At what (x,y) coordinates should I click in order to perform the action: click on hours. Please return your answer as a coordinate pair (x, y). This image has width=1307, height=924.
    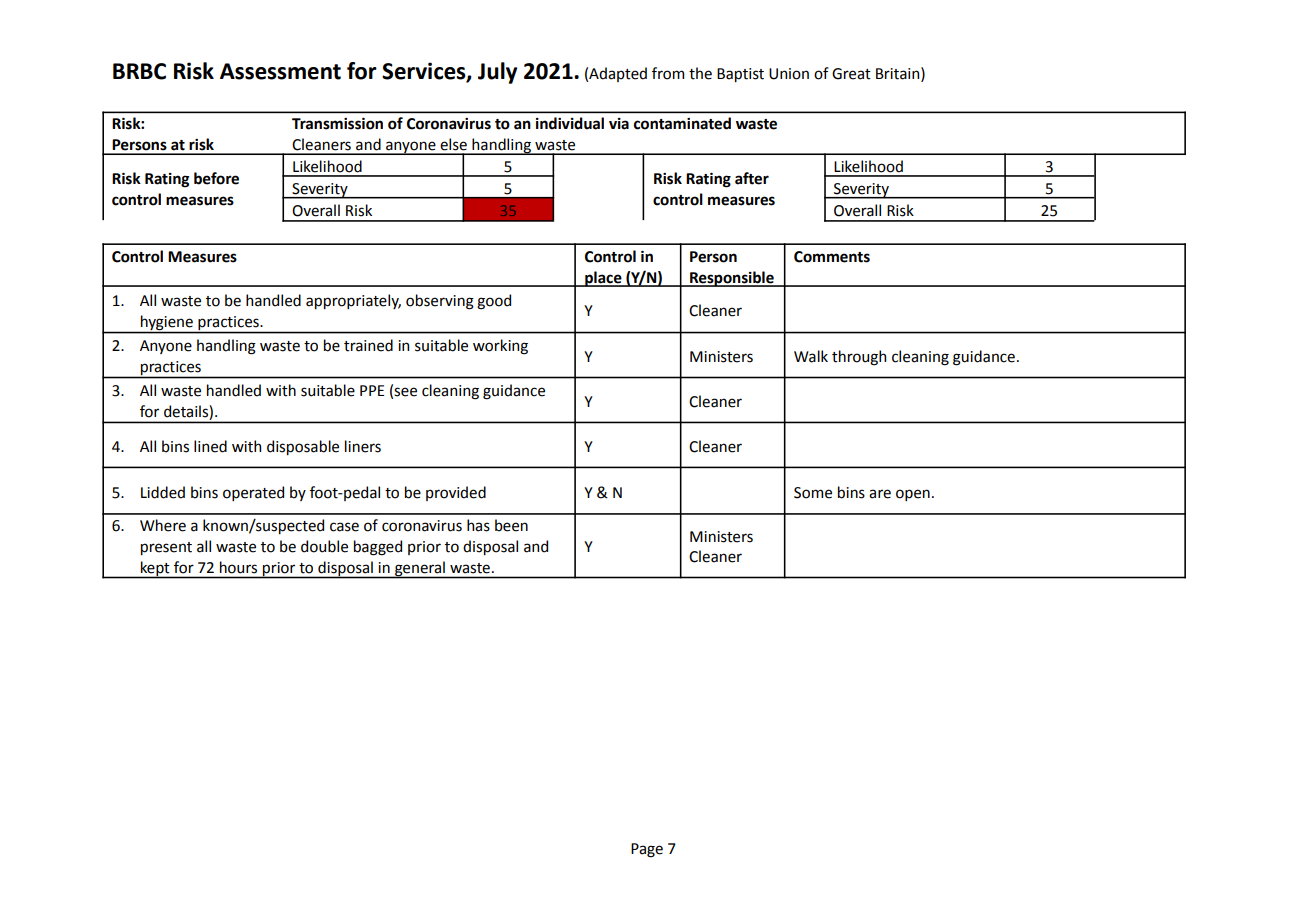
    Looking at the image, I should click on (238, 567).
